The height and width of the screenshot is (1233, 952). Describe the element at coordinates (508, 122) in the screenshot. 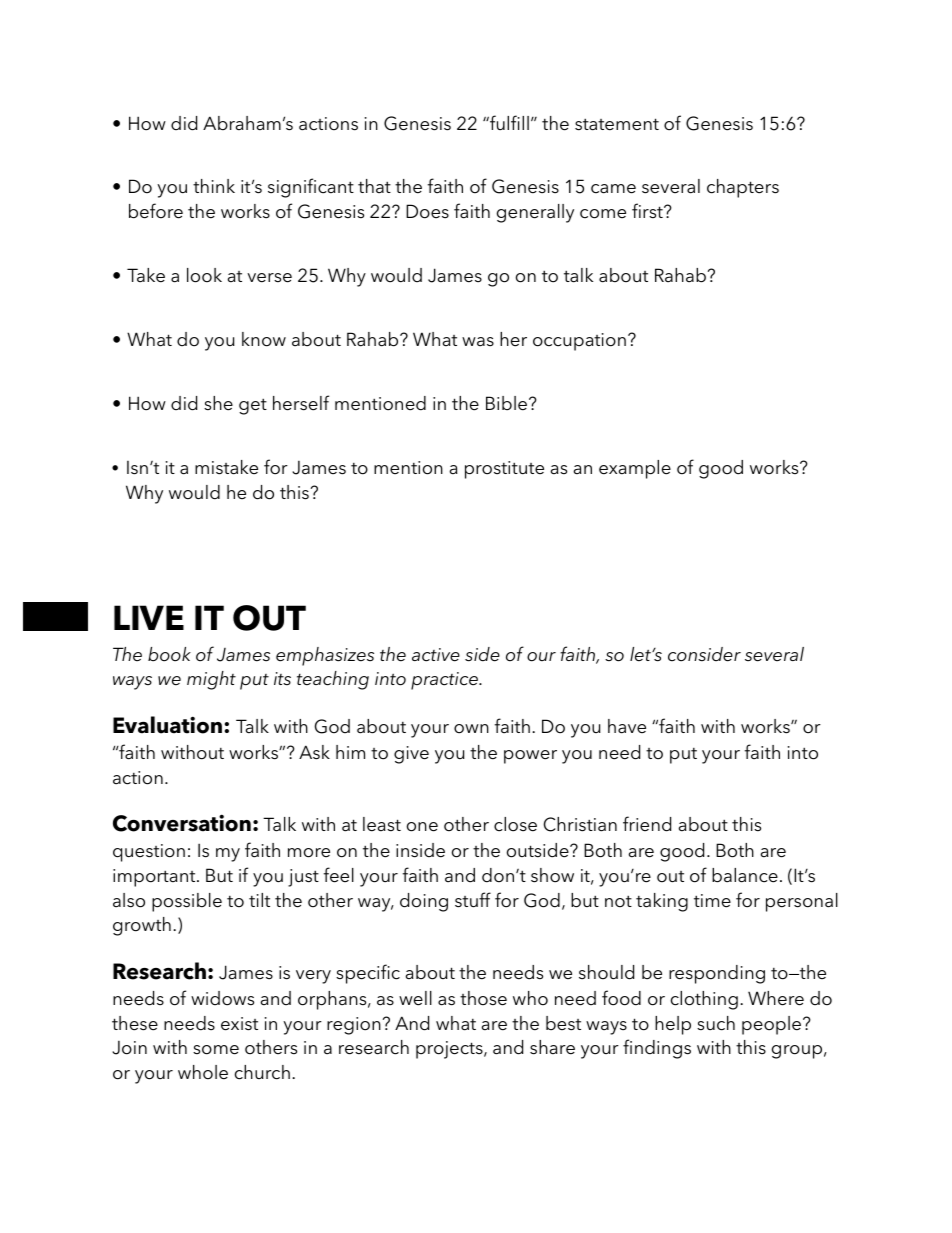

I see `fulfill` at that location.
